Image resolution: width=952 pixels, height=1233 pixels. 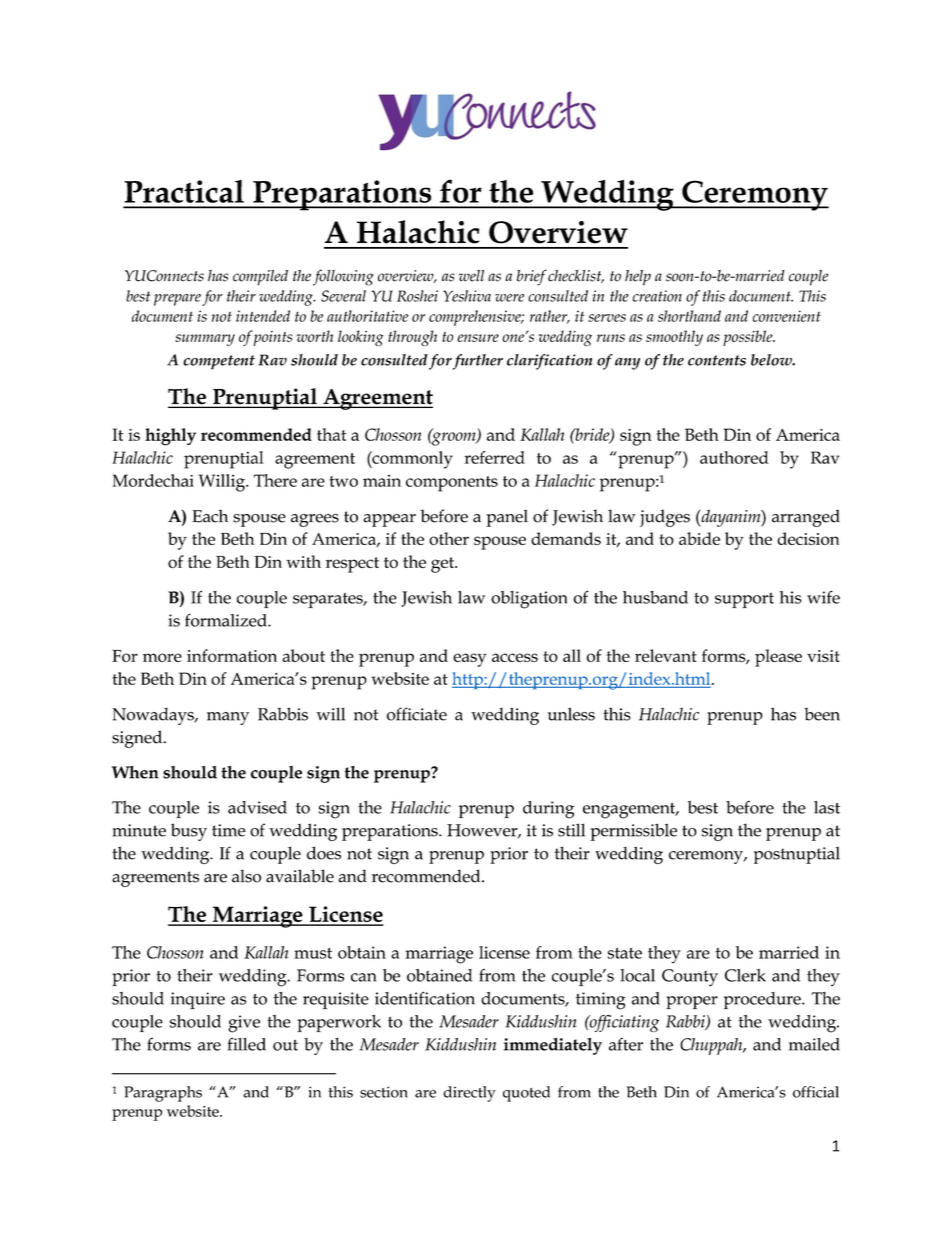 I want to click on advised, so click(x=257, y=807).
